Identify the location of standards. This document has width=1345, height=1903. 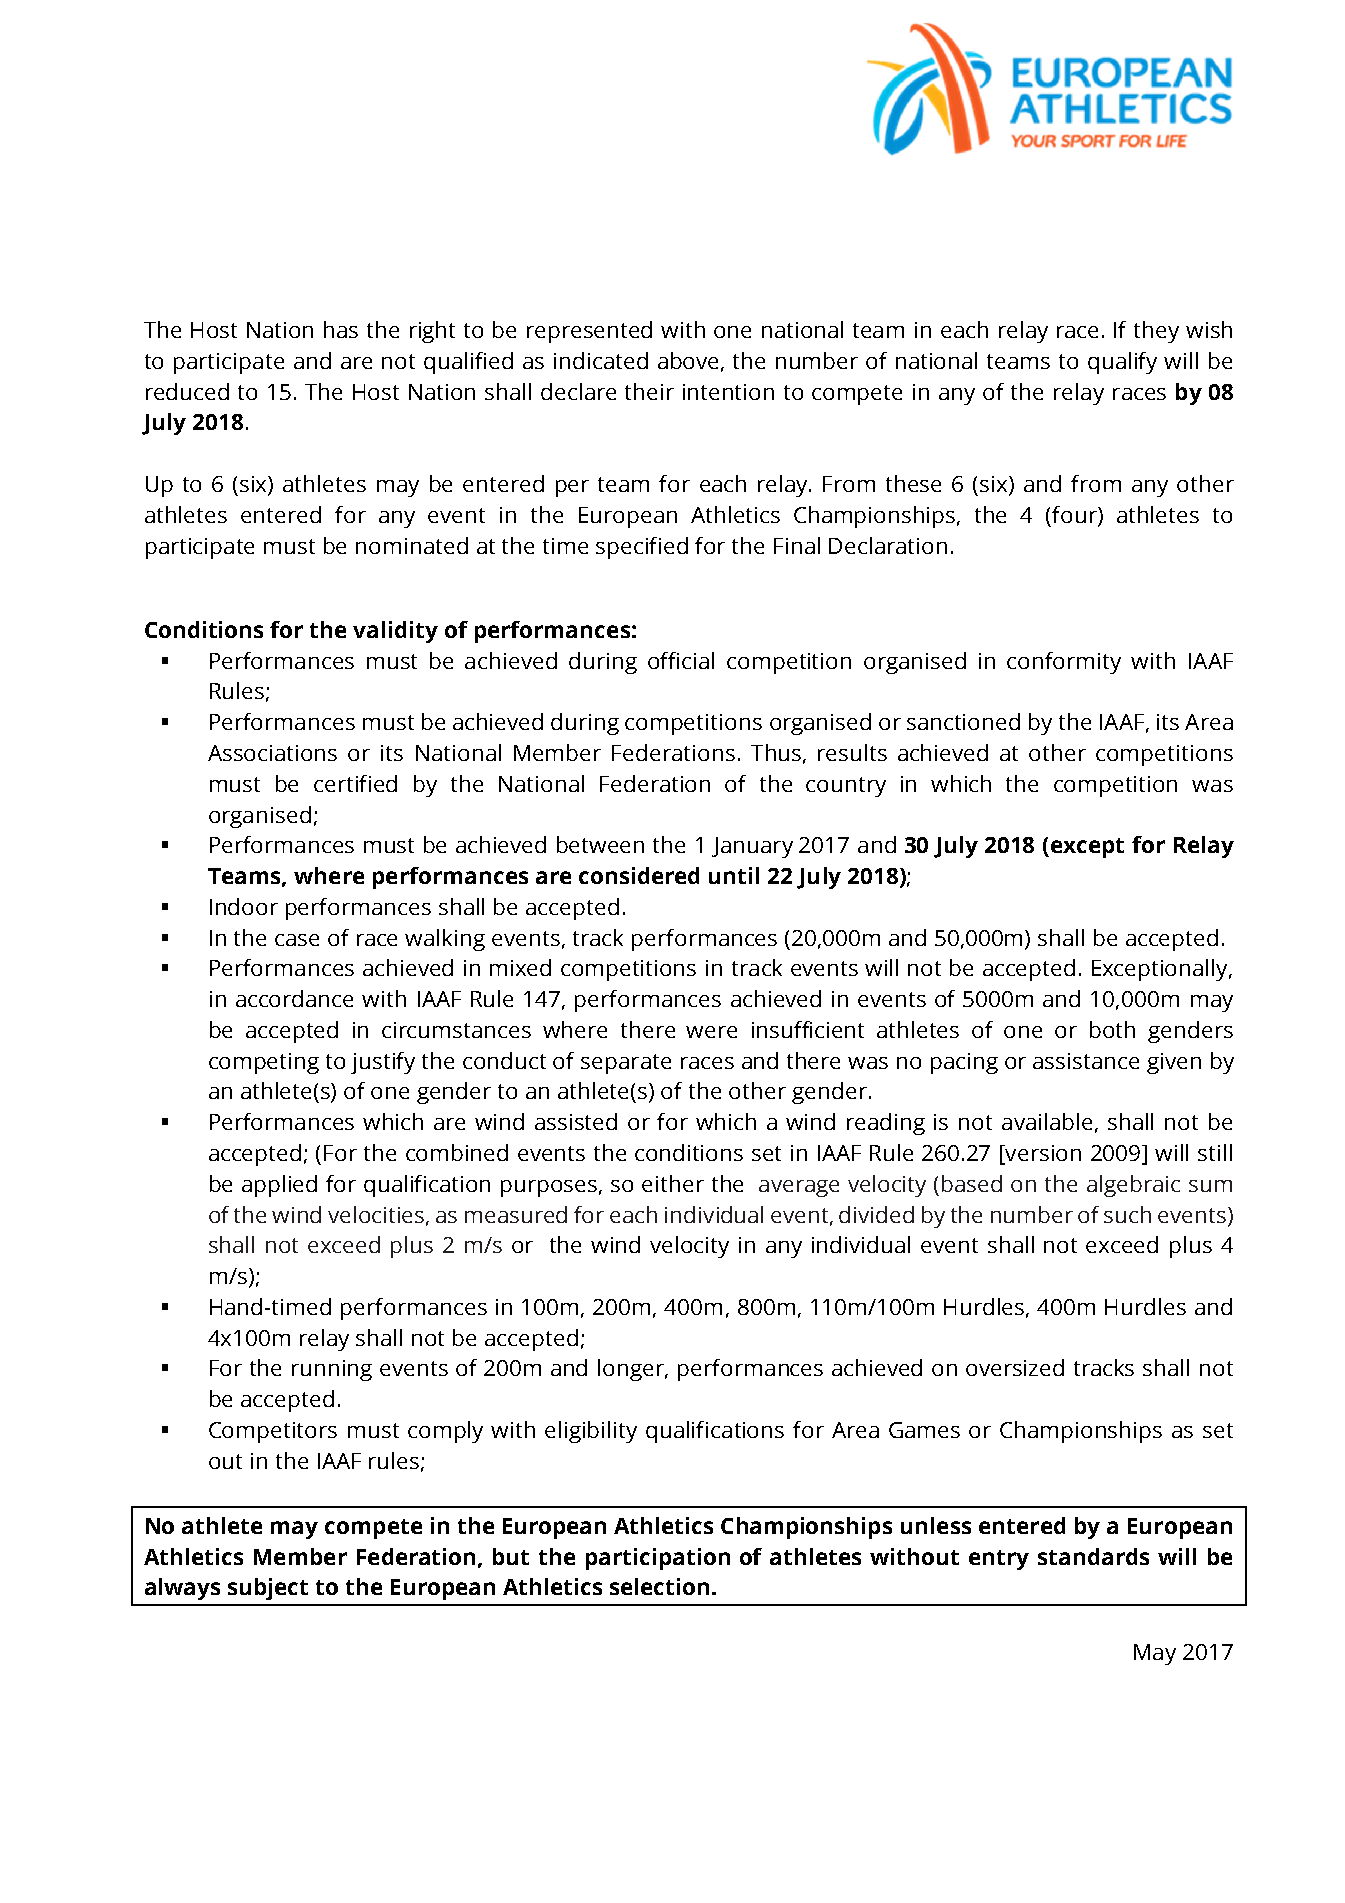
(1093, 1556).
